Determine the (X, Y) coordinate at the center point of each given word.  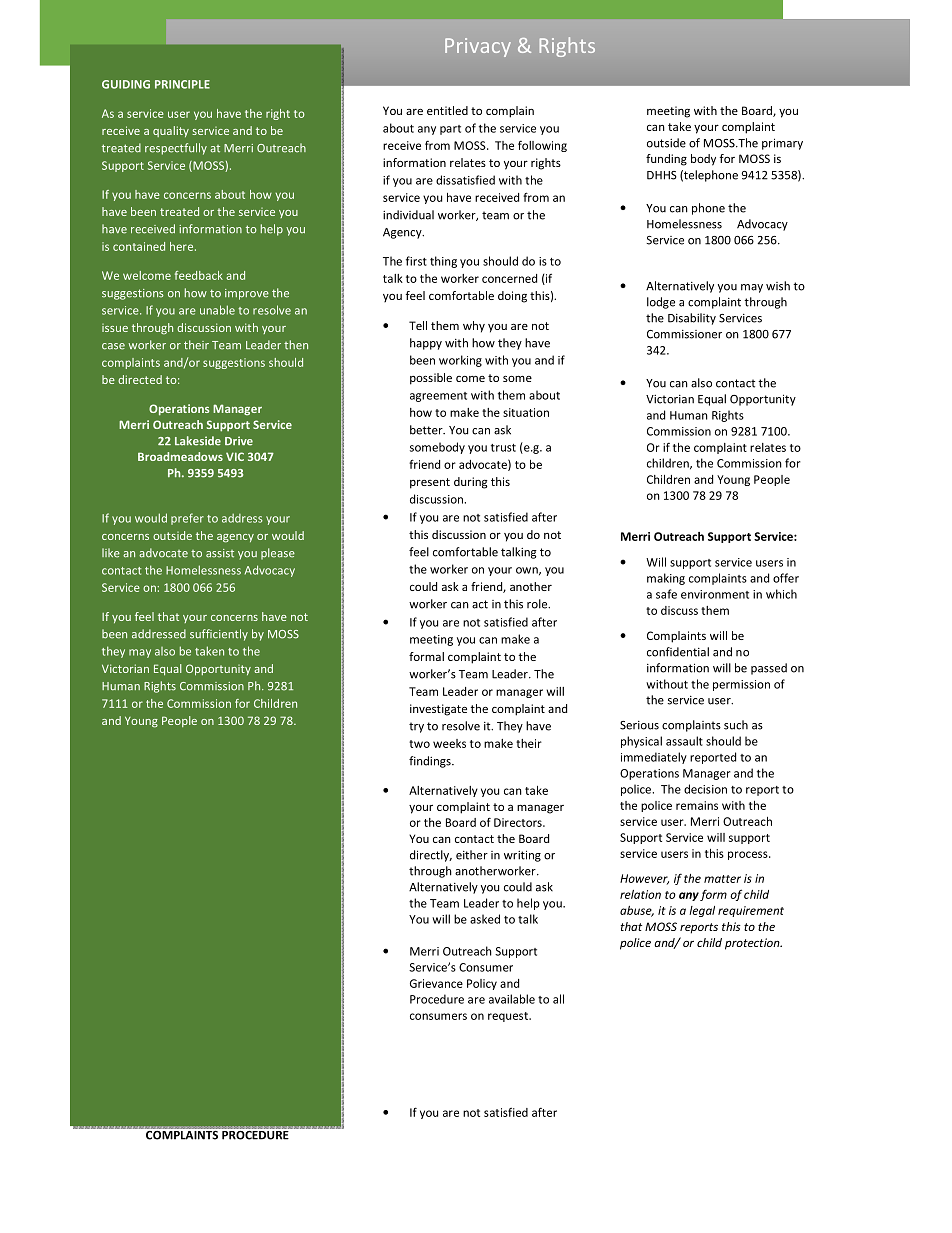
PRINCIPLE (182, 84)
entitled (447, 110)
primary (782, 144)
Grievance (436, 983)
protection (753, 944)
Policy (482, 984)
